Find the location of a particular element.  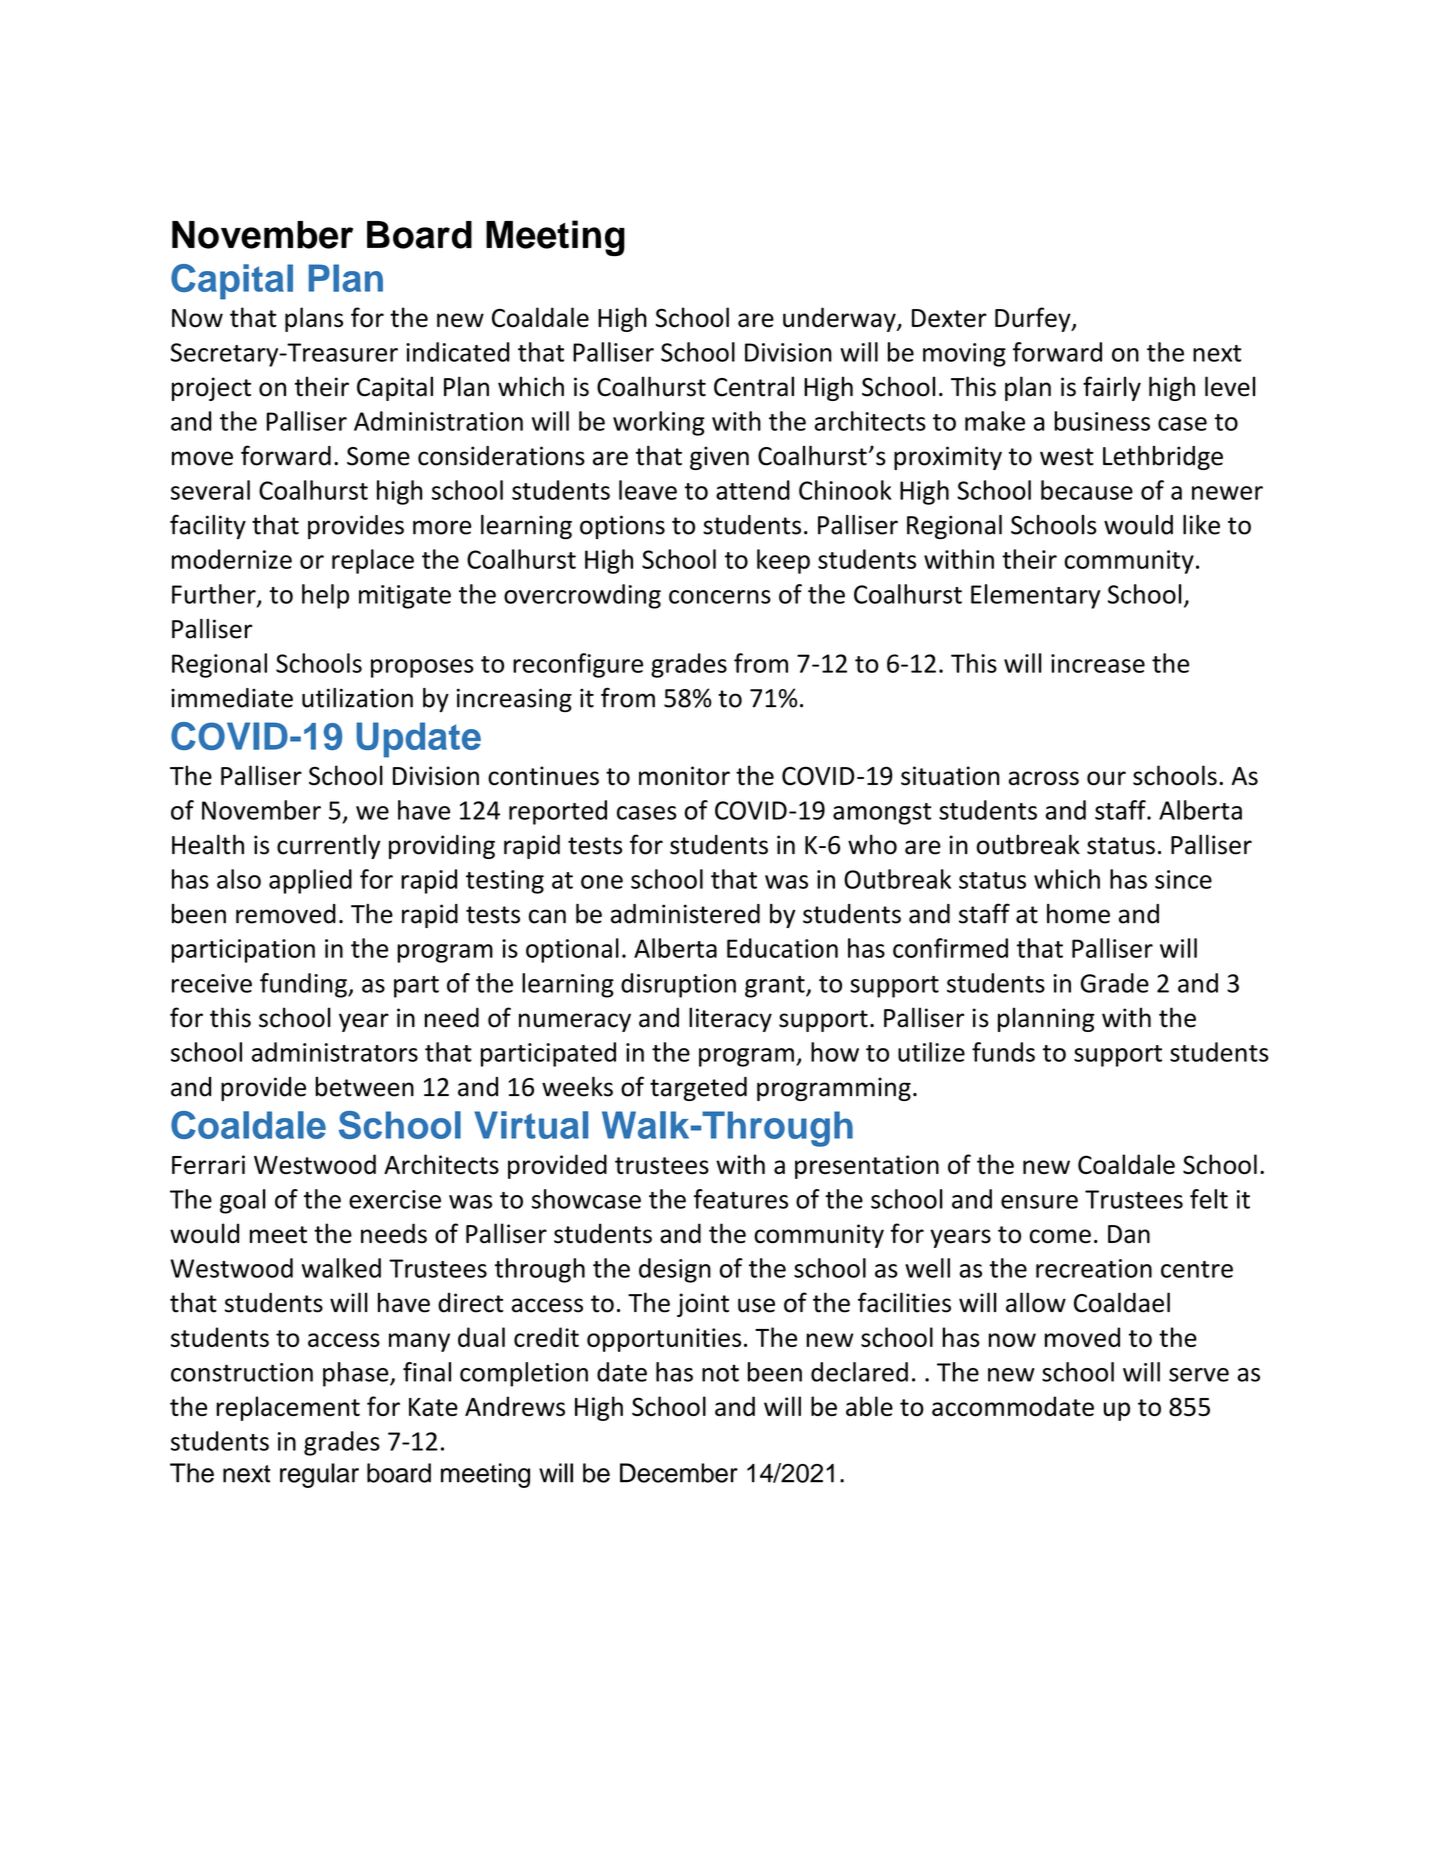

December is located at coordinates (679, 1473).
